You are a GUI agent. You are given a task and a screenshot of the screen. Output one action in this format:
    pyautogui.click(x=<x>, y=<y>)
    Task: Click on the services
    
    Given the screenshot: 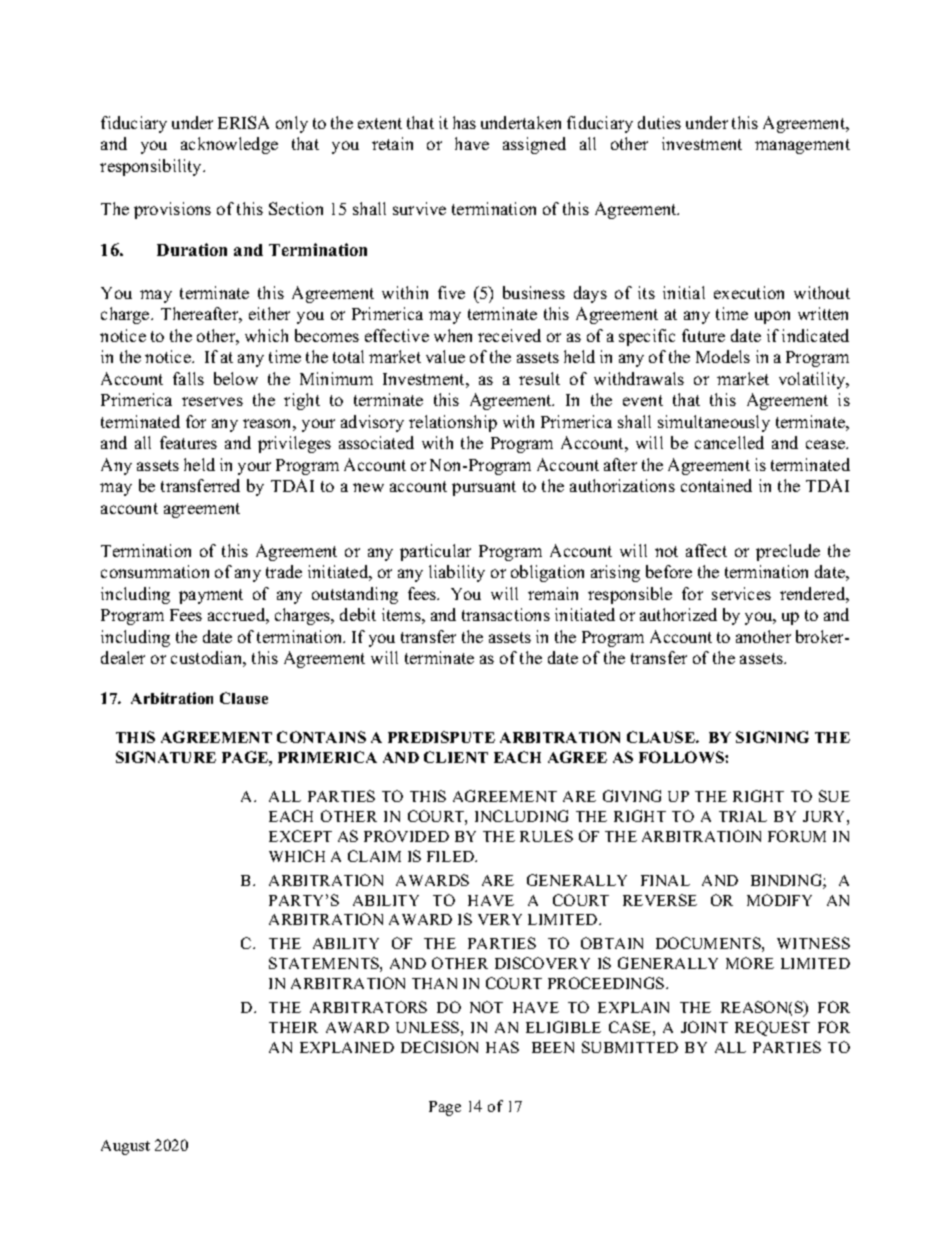 What is the action you would take?
    pyautogui.click(x=741, y=593)
